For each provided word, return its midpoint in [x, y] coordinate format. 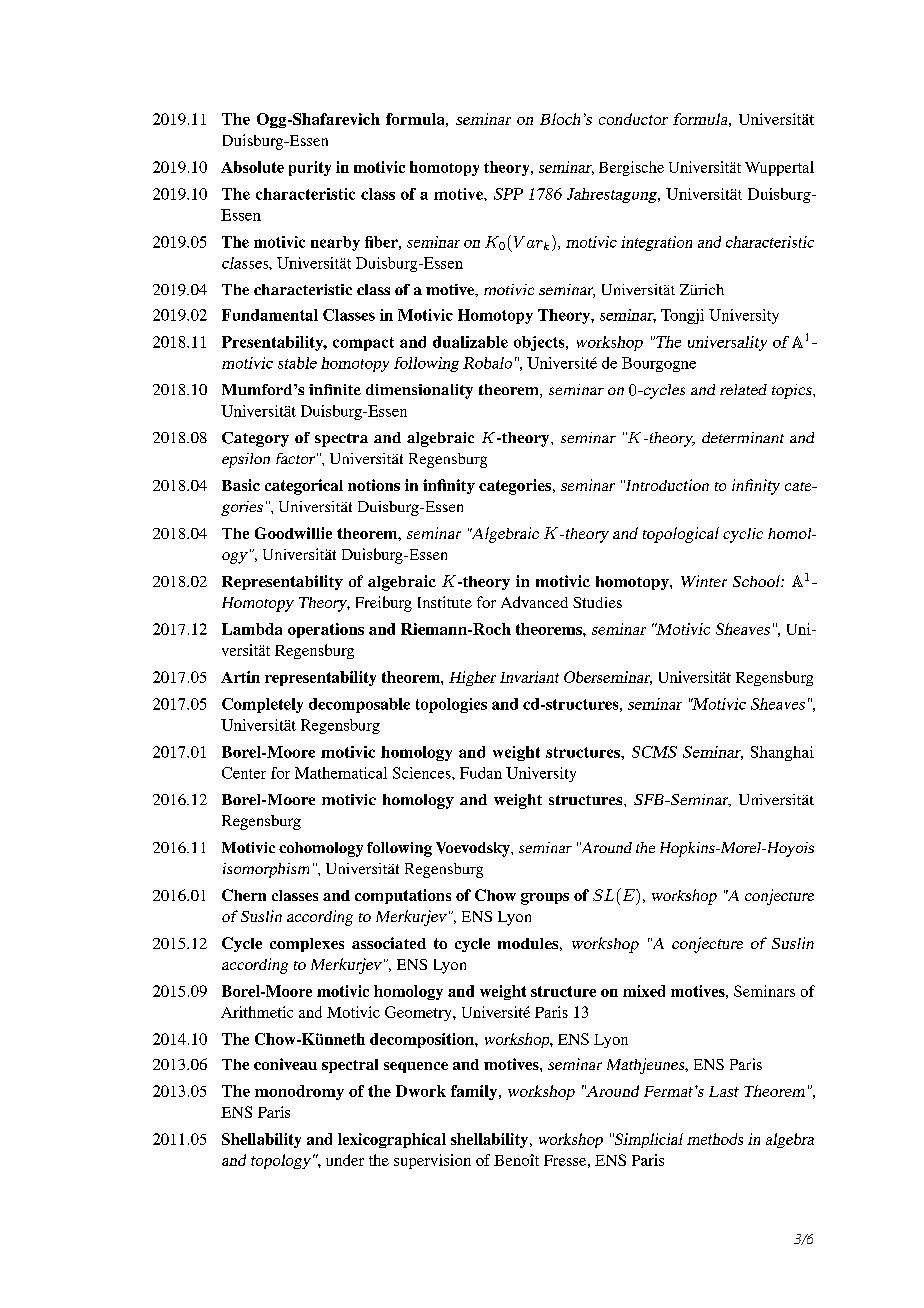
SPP [508, 194]
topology [282, 1161]
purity [310, 168]
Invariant [529, 677]
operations [326, 630]
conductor [633, 119]
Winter [704, 581]
